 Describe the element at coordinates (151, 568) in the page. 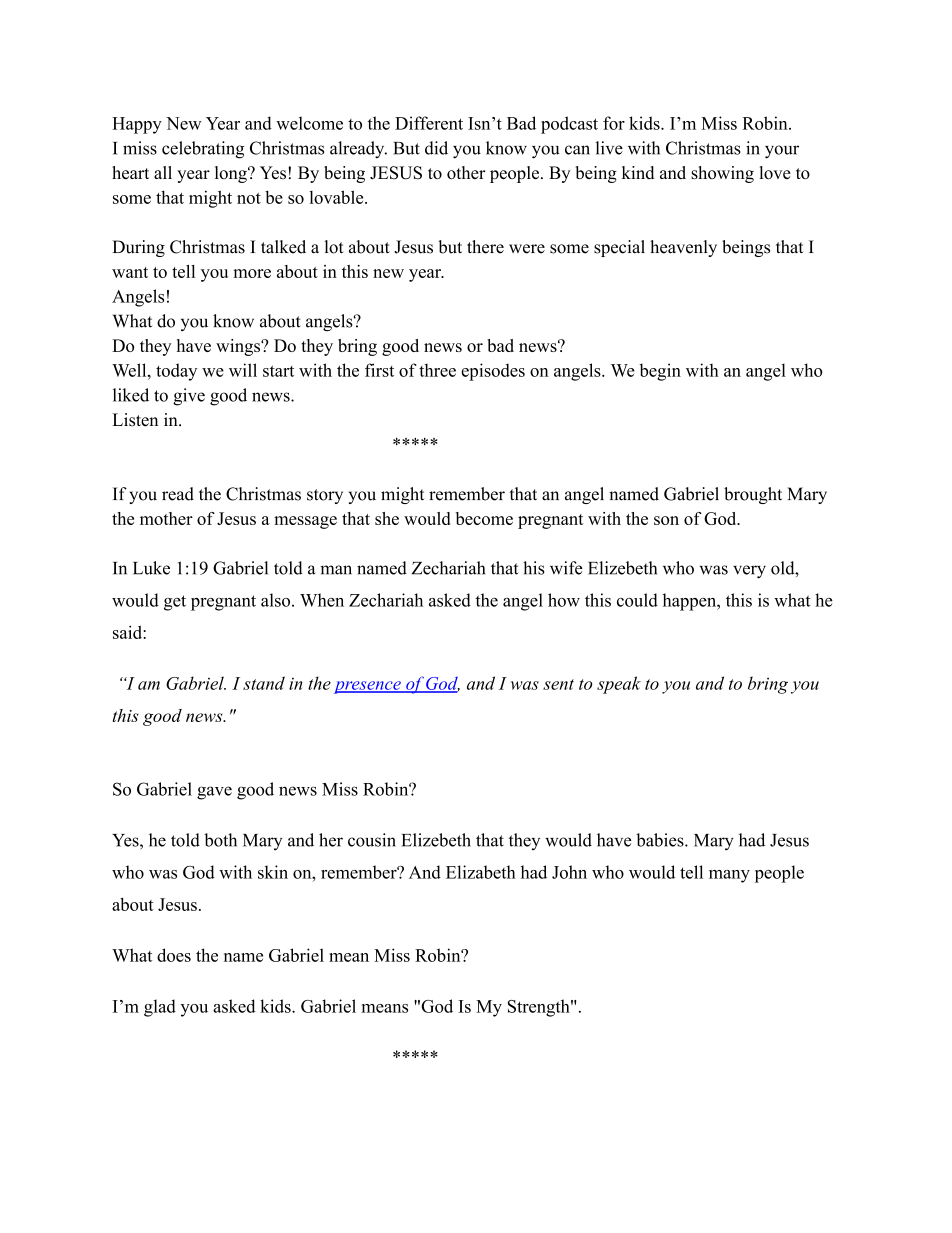

I see `Luke` at that location.
